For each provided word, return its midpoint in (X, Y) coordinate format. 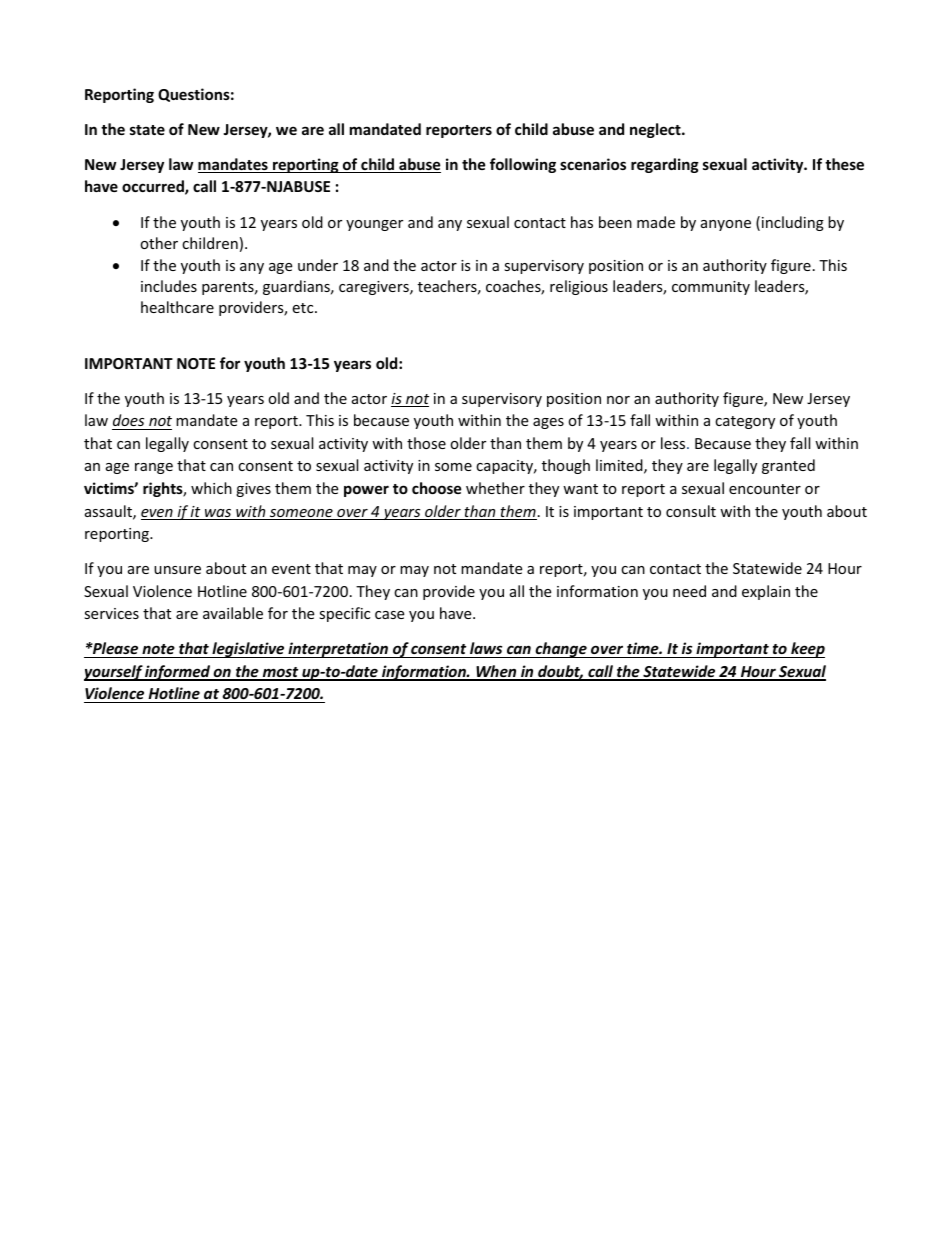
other (159, 243)
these (844, 164)
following (523, 165)
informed (177, 673)
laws (486, 650)
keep (807, 650)
